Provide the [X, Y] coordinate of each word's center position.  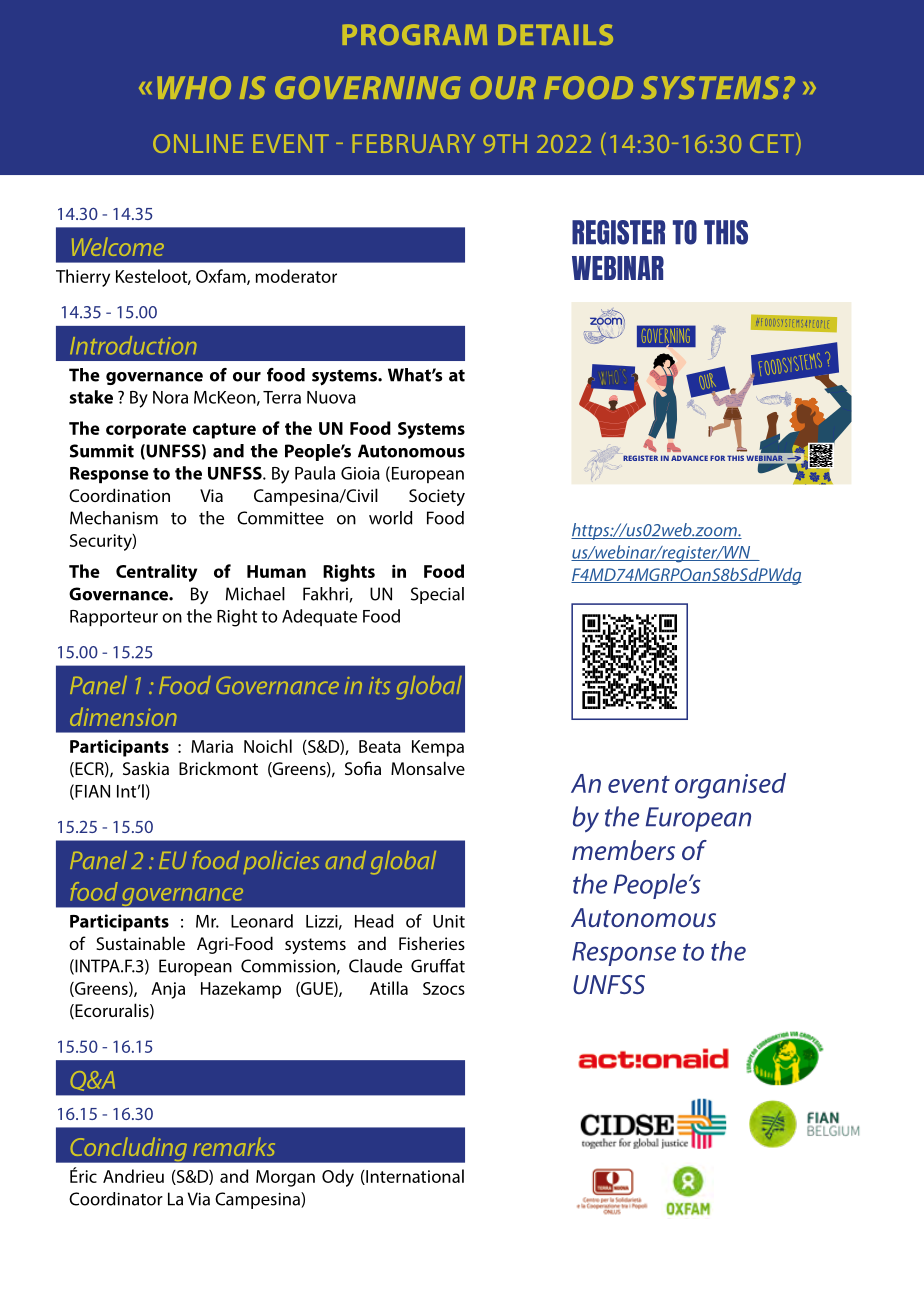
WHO [194, 87]
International [414, 1177]
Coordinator [116, 1199]
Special [437, 595]
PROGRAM [414, 34]
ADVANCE [689, 458]
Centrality [156, 573]
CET [773, 144]
